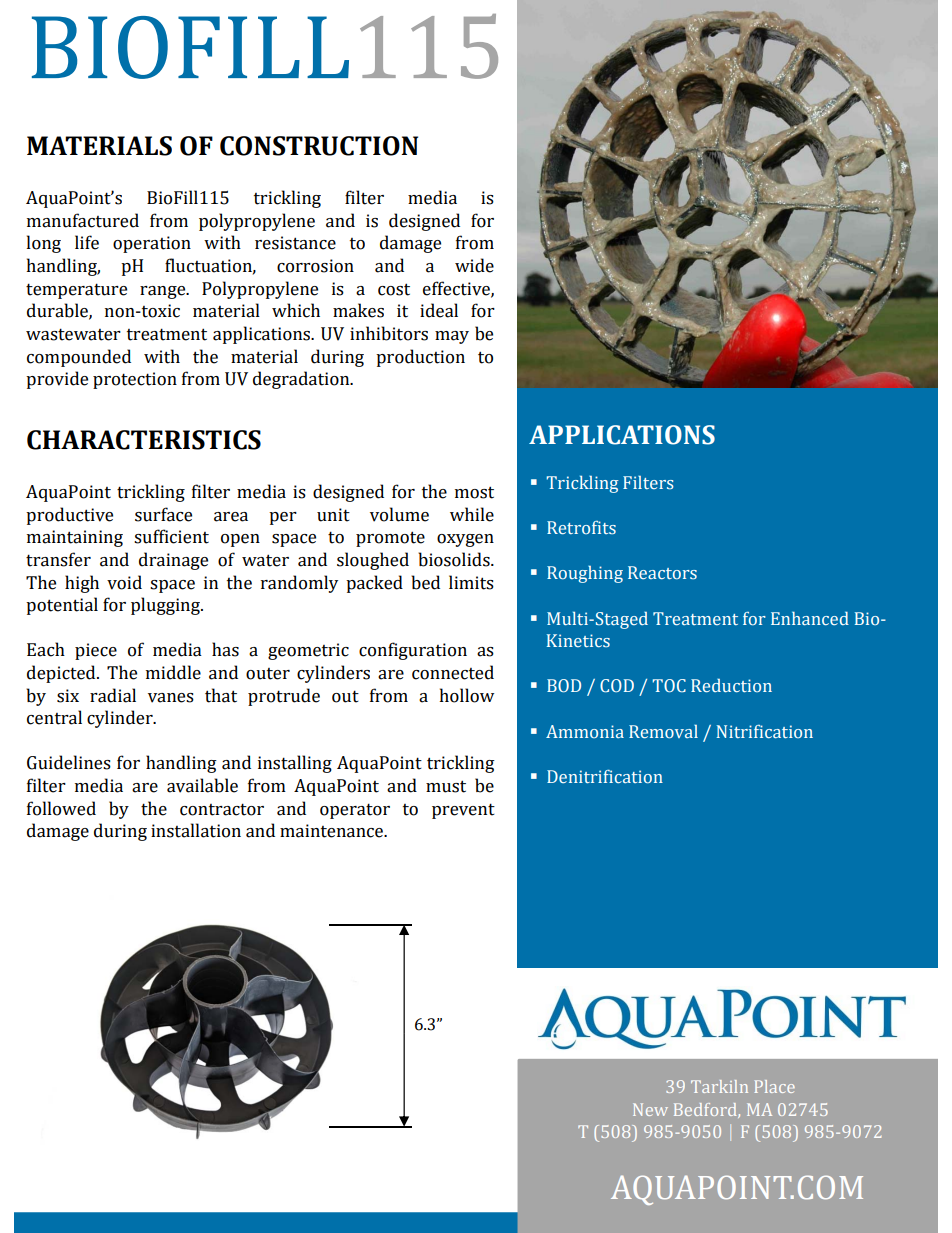  Describe the element at coordinates (663, 732) in the screenshot. I see `Removal` at that location.
